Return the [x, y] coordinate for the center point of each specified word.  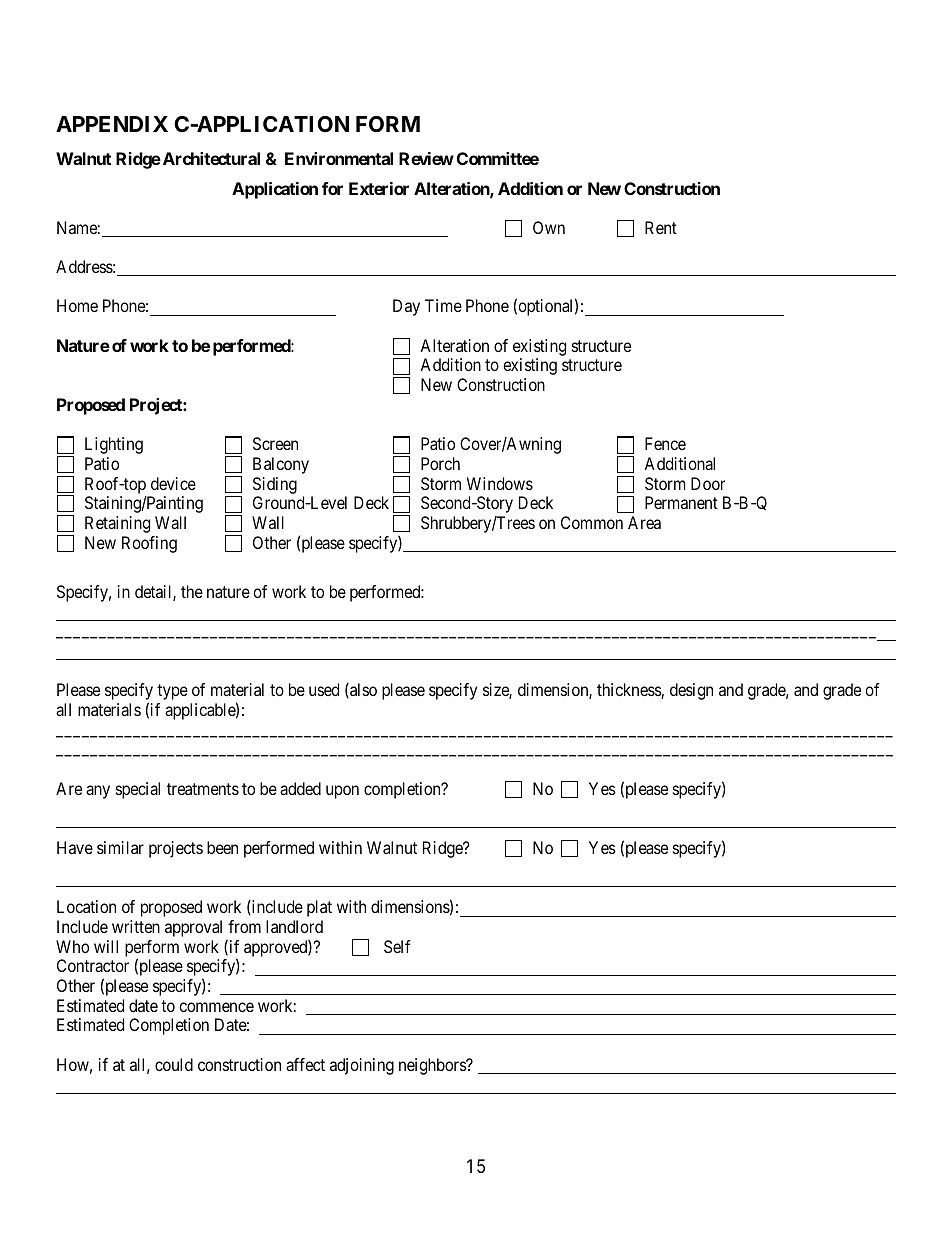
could [174, 1064]
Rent [661, 227]
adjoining [362, 1066]
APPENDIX [112, 124]
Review [426, 158]
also [362, 690]
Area [644, 522]
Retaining [117, 524]
